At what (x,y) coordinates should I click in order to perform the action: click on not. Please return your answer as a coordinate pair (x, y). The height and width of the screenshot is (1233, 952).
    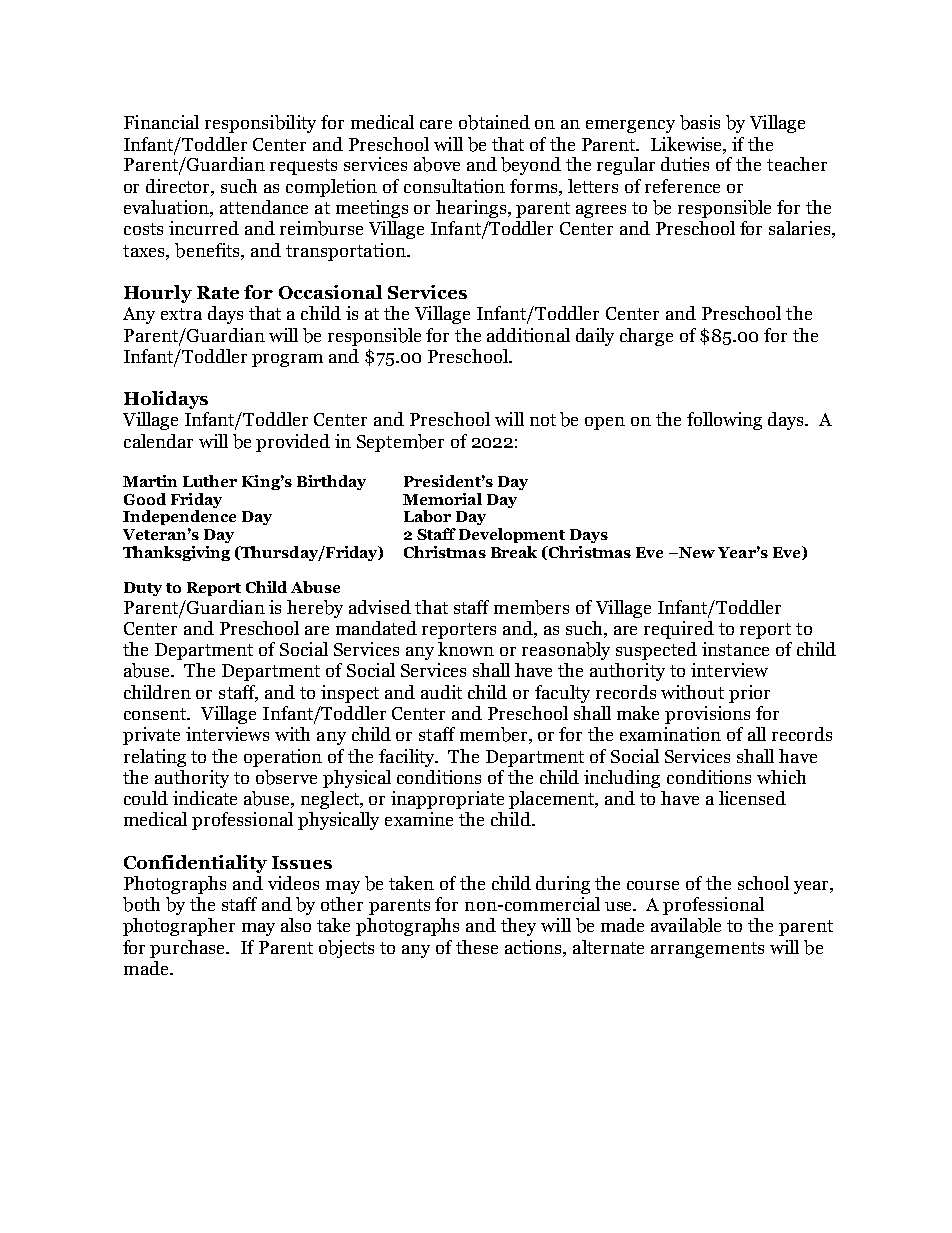
    Looking at the image, I should click on (543, 420).
